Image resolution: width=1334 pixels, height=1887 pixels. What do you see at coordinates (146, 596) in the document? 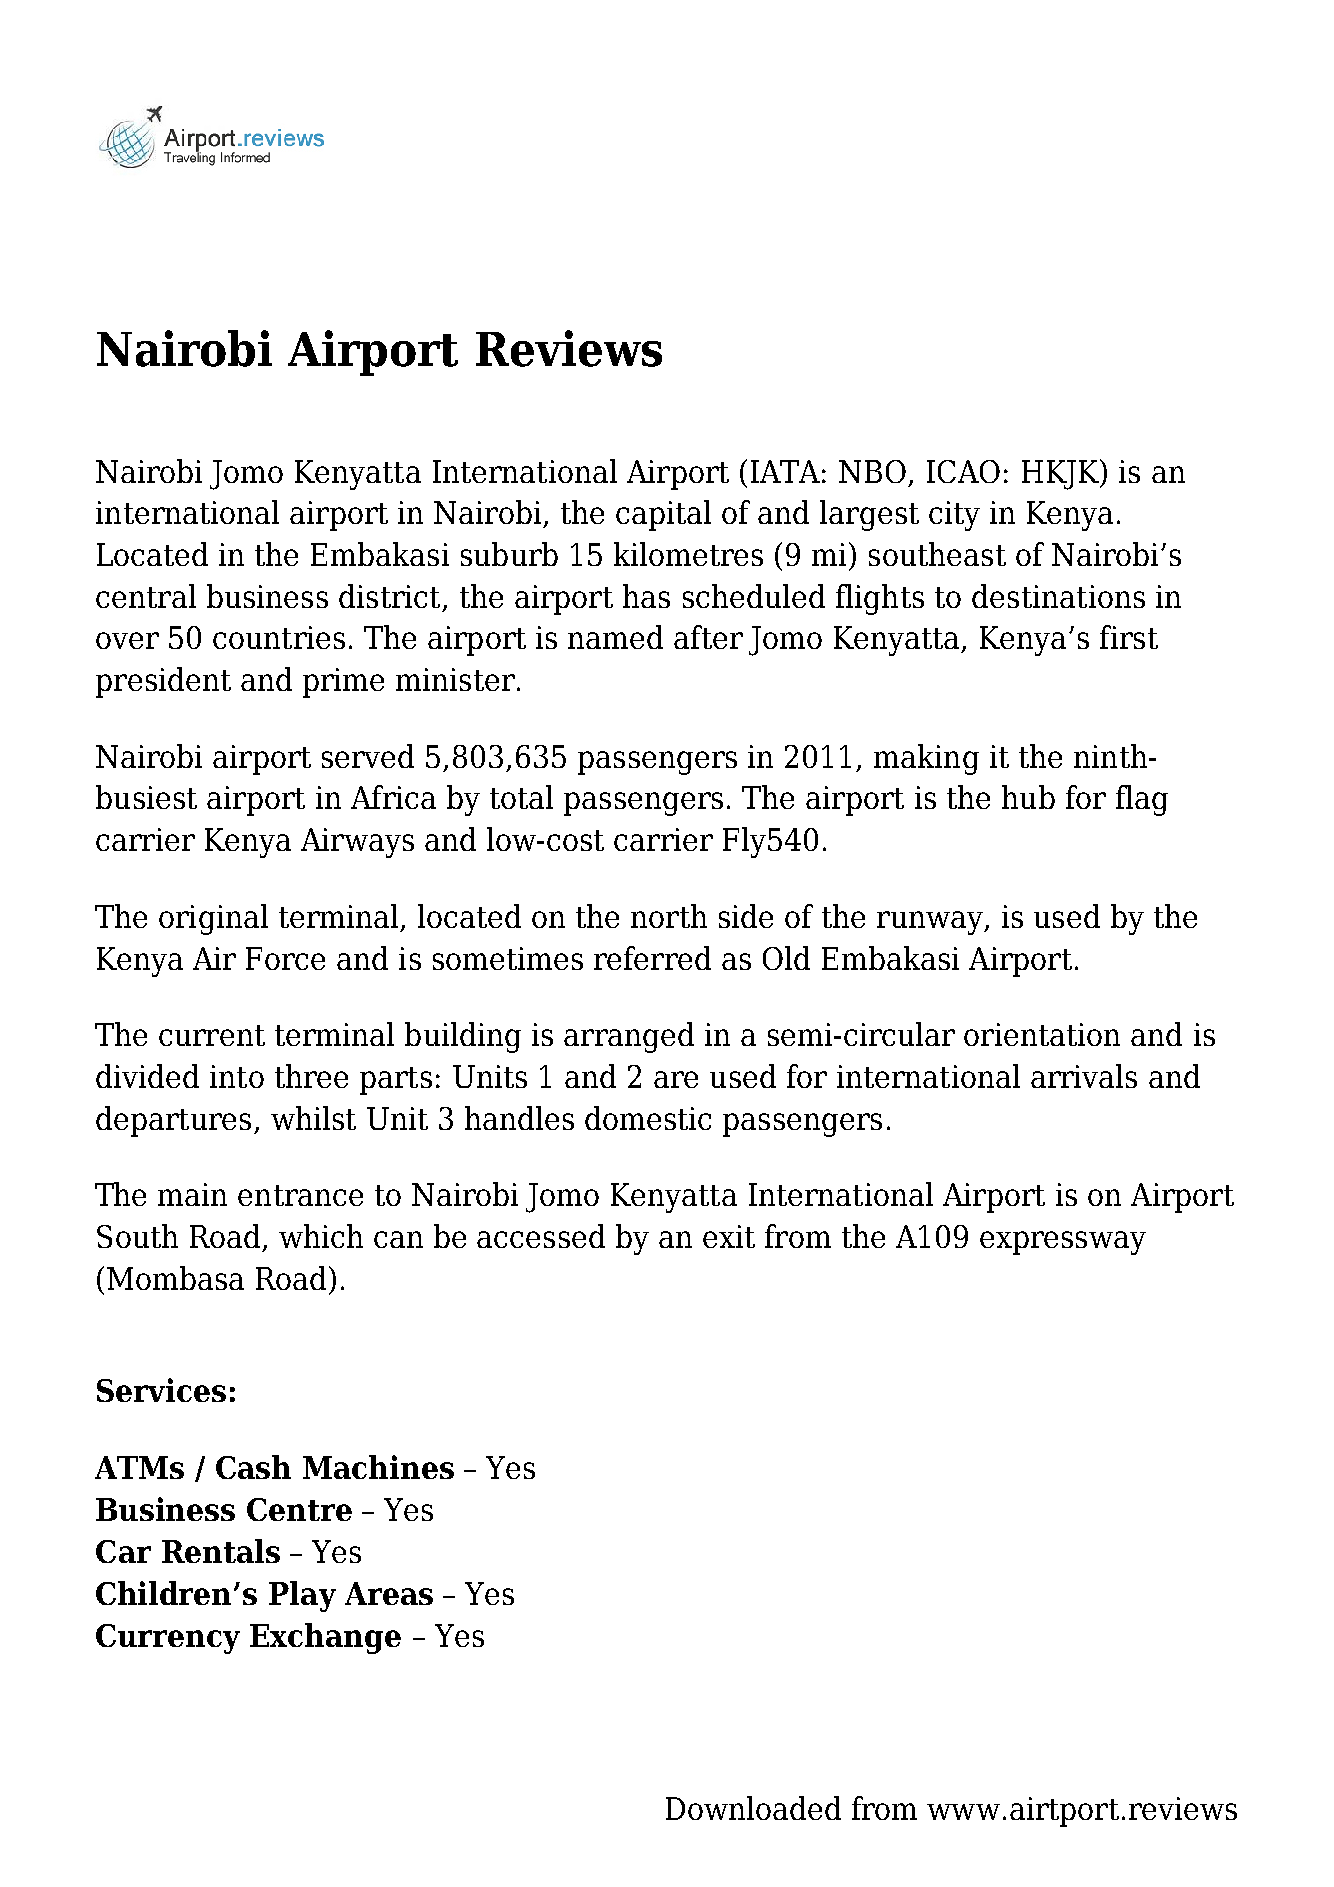
I see `central` at bounding box center [146, 596].
